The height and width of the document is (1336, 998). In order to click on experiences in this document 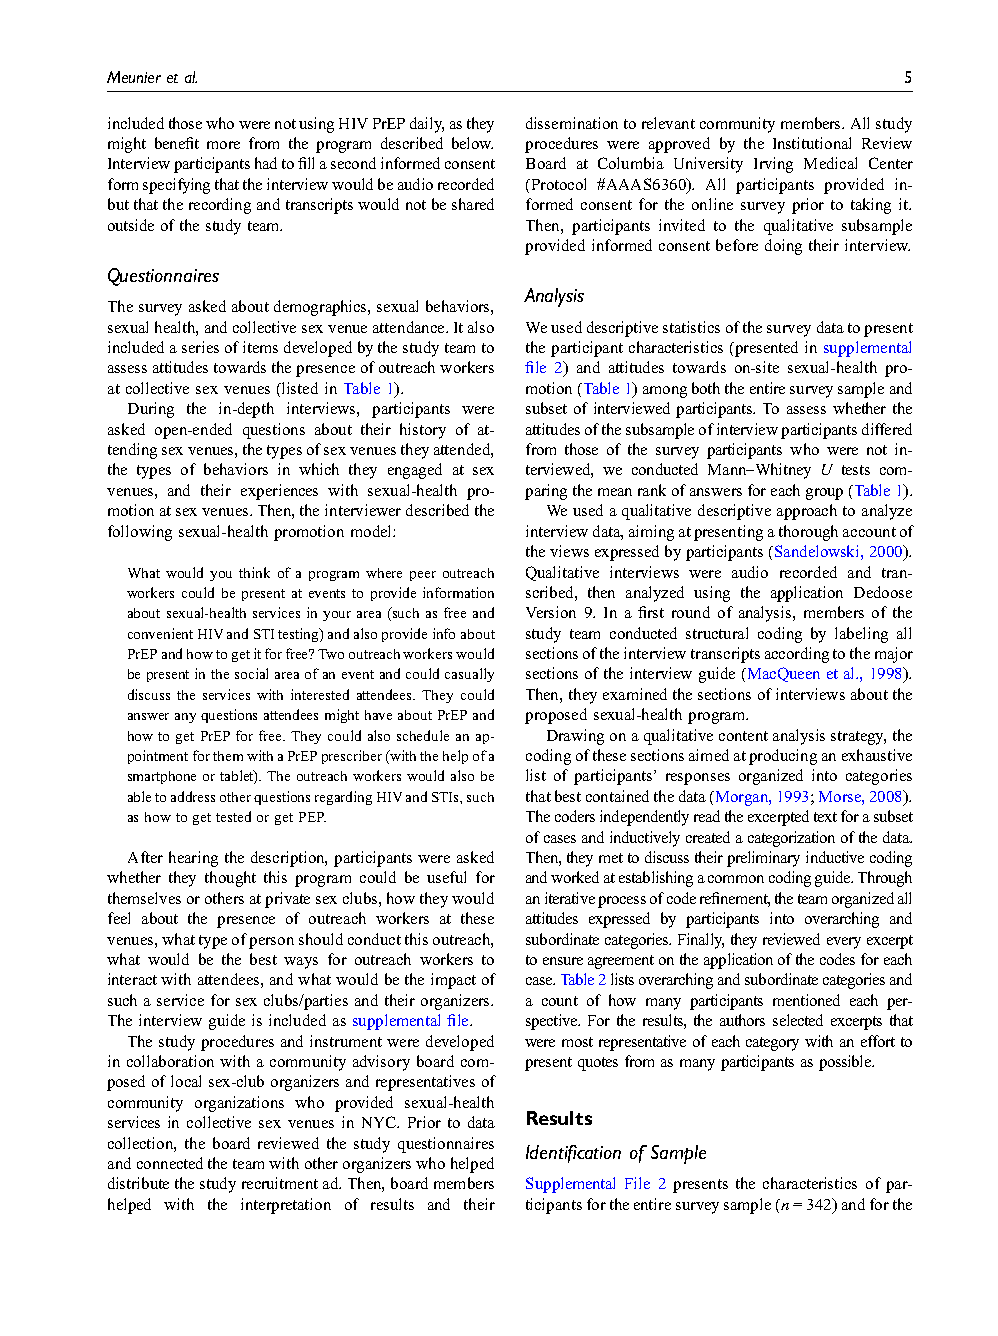, I will do `click(279, 492)`.
